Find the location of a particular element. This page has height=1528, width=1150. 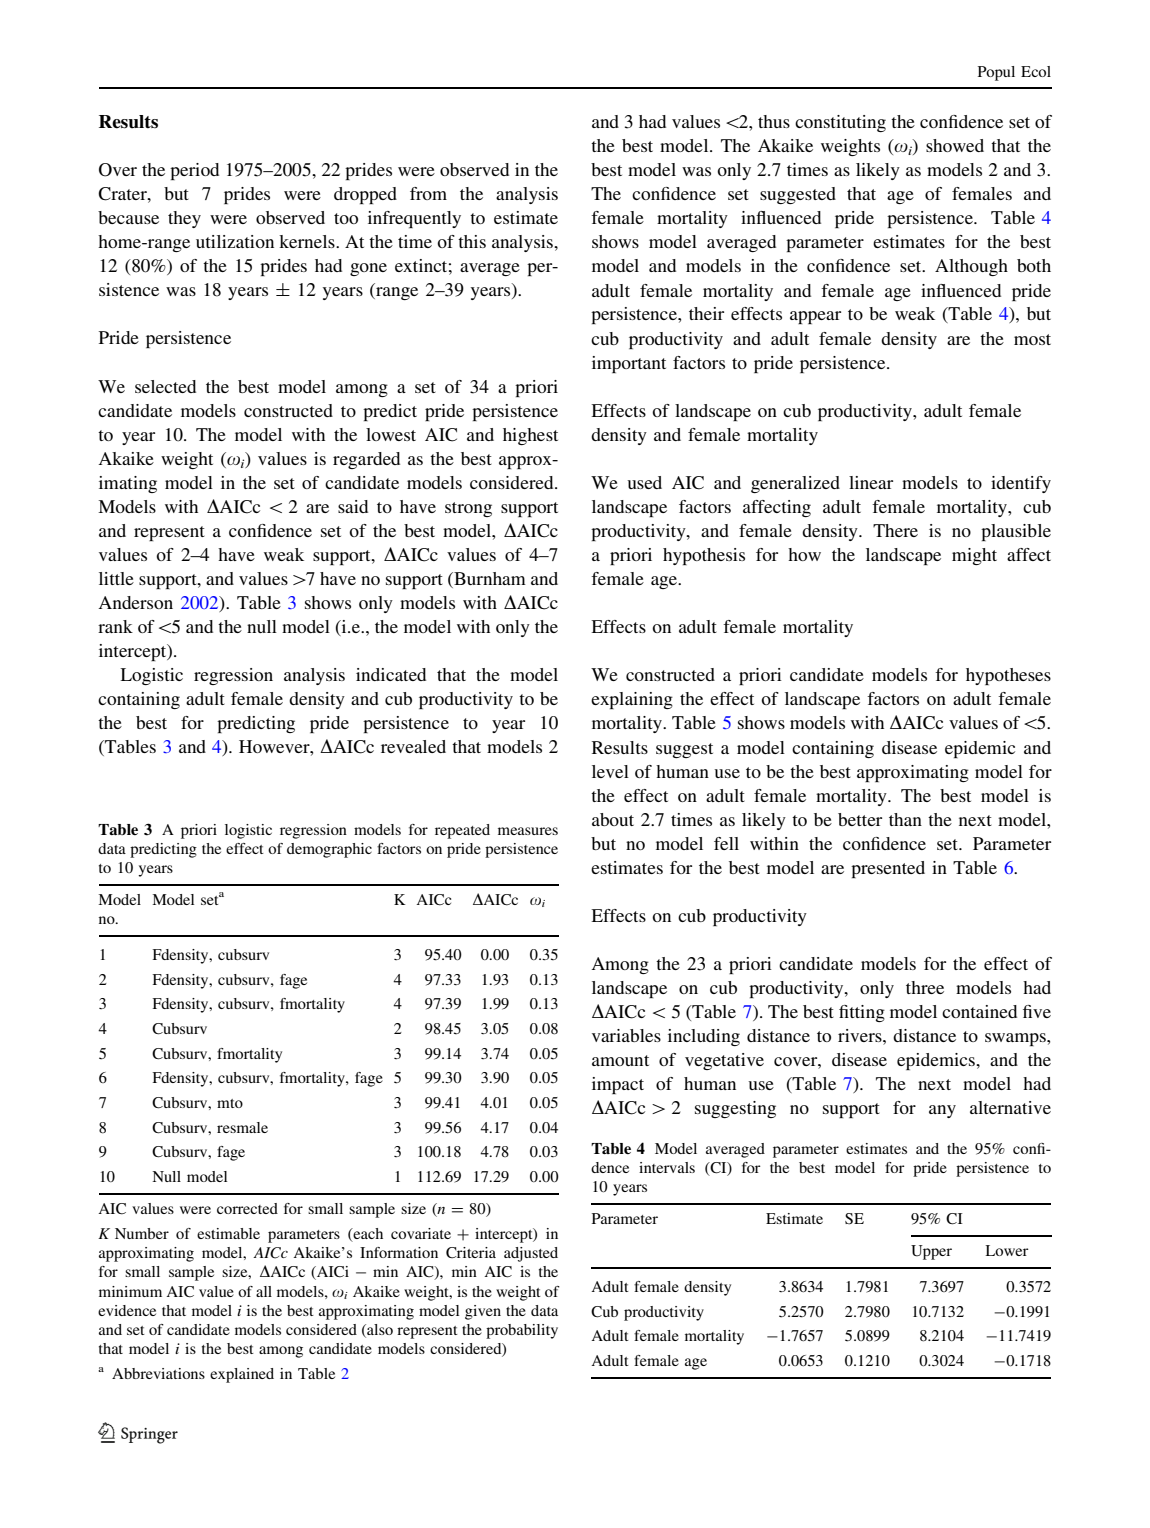

period is located at coordinates (194, 171).
